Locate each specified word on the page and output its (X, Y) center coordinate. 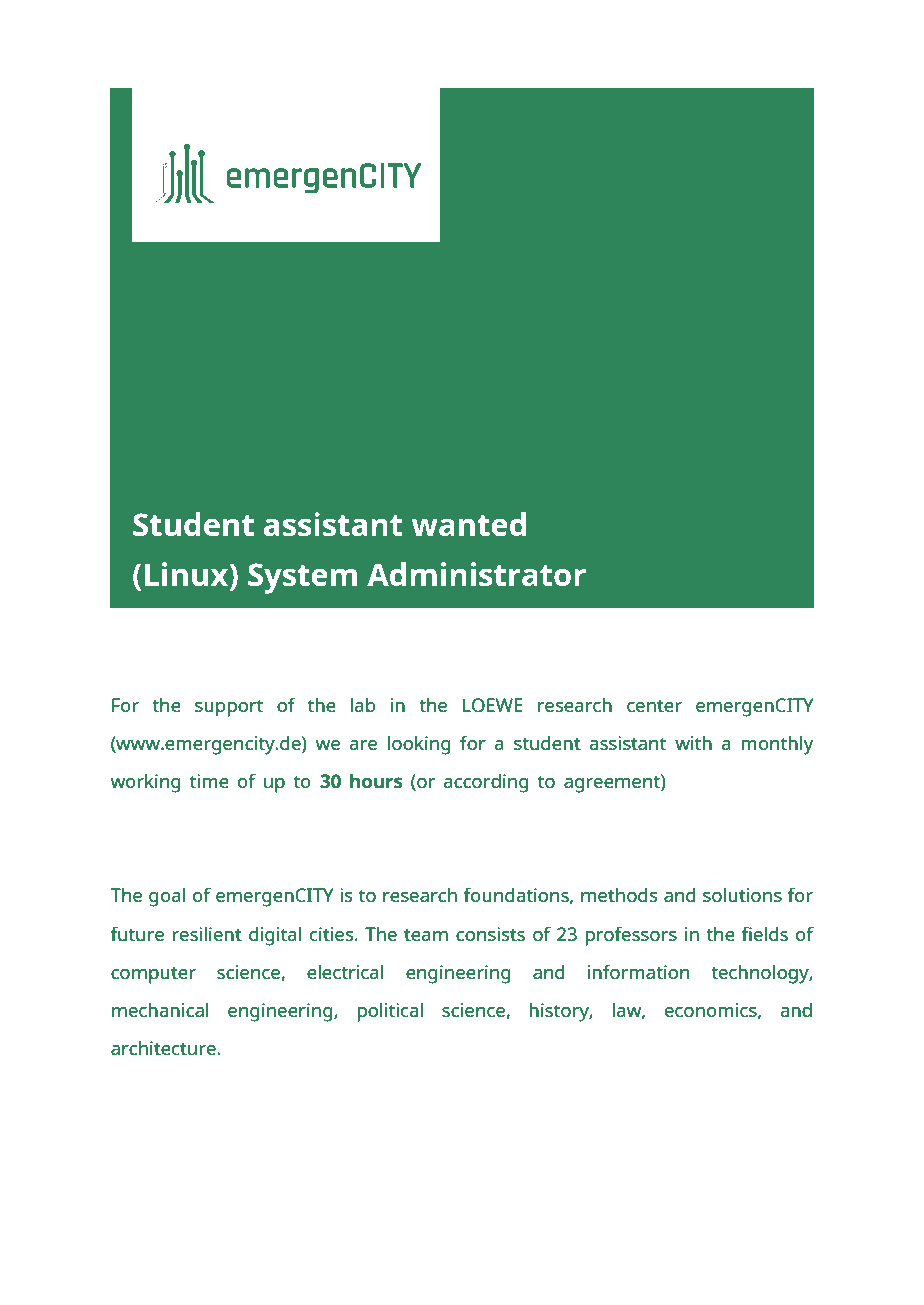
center (654, 705)
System (302, 578)
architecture (164, 1047)
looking (419, 745)
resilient (207, 933)
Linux (188, 575)
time (209, 781)
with (693, 742)
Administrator (476, 574)
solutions (742, 894)
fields (765, 933)
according (486, 783)
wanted (469, 524)
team (426, 934)
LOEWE (493, 705)
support (229, 708)
